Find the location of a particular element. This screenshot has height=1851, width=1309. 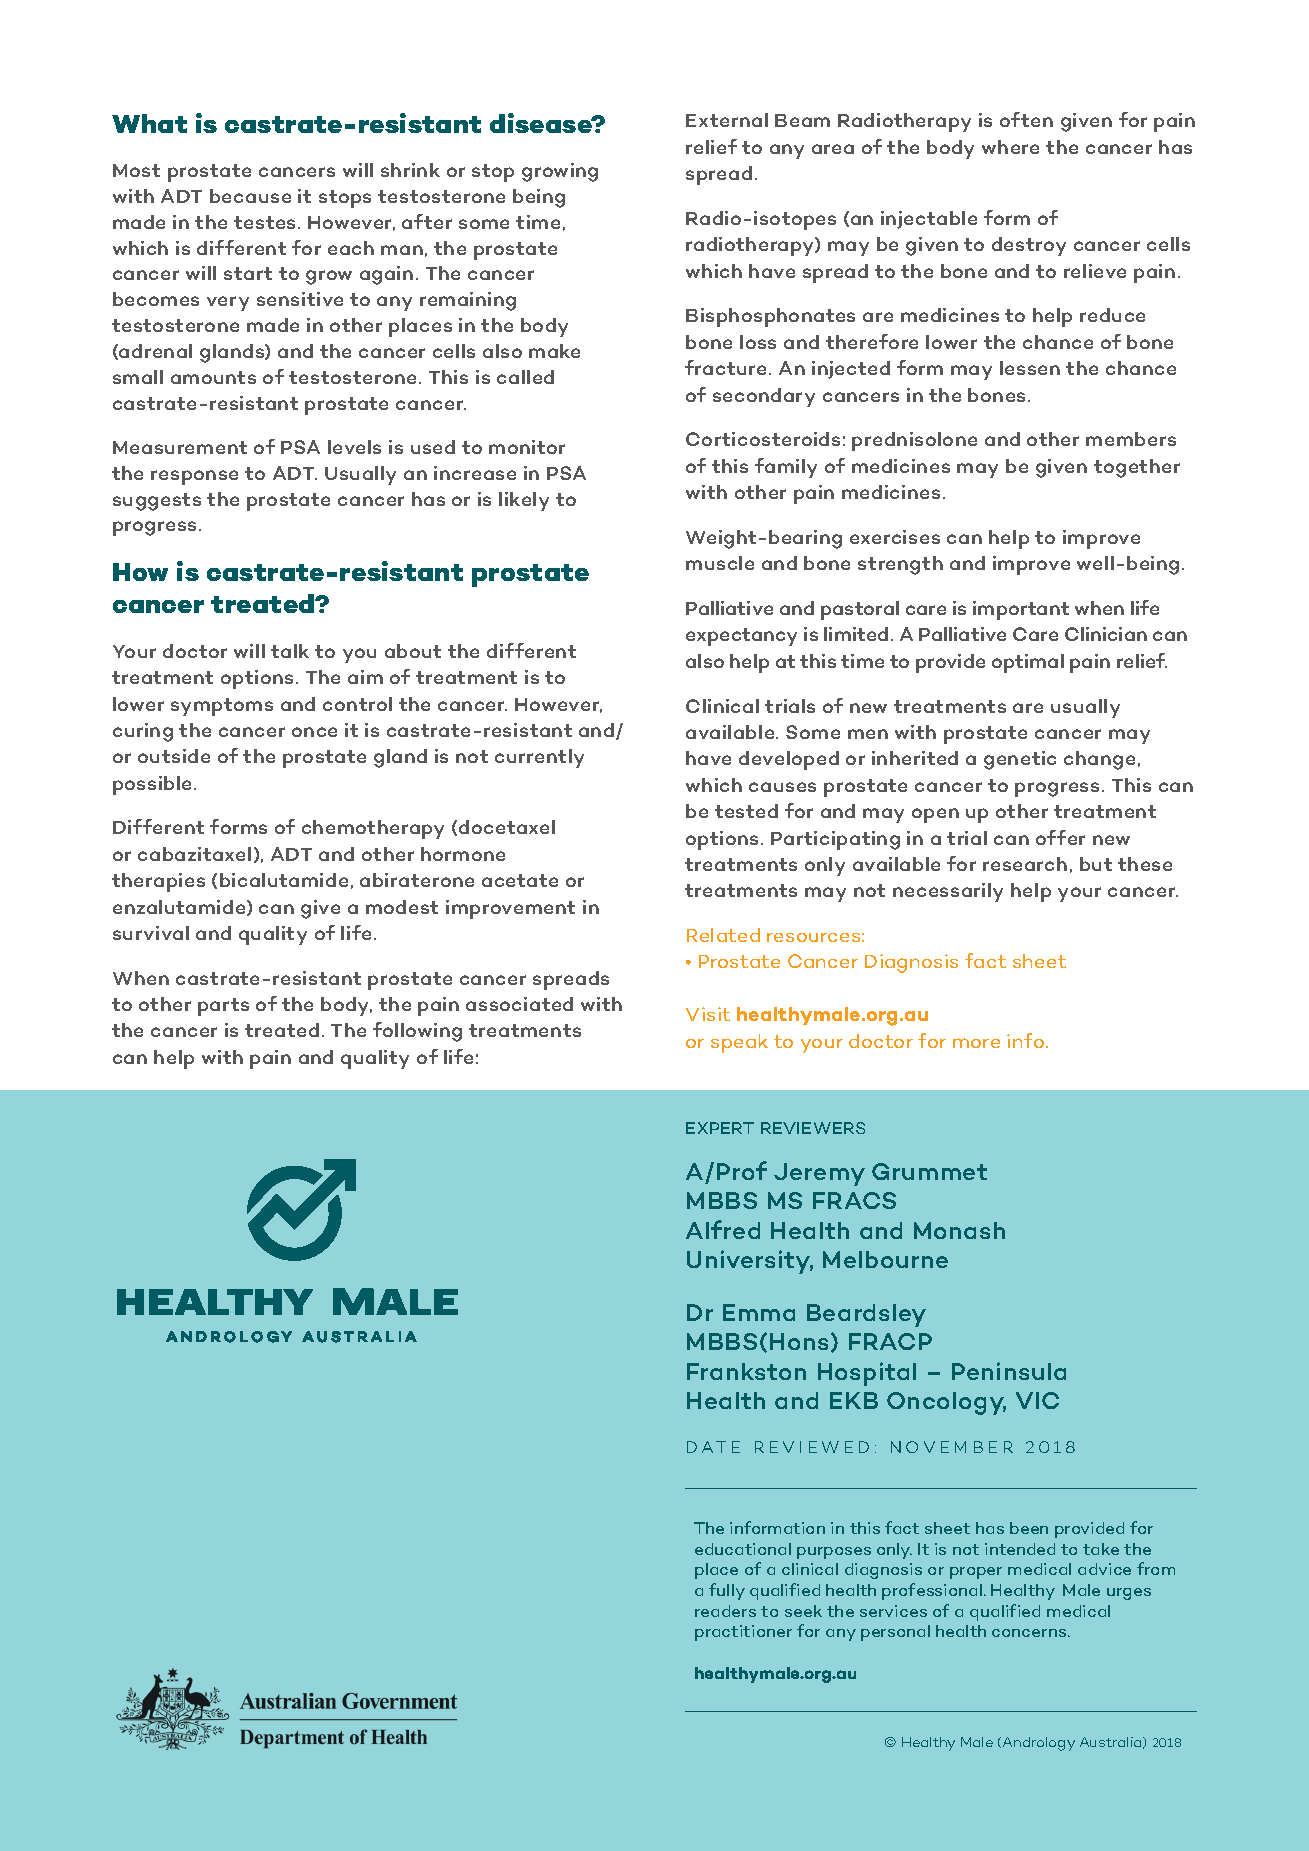

External is located at coordinates (727, 120).
